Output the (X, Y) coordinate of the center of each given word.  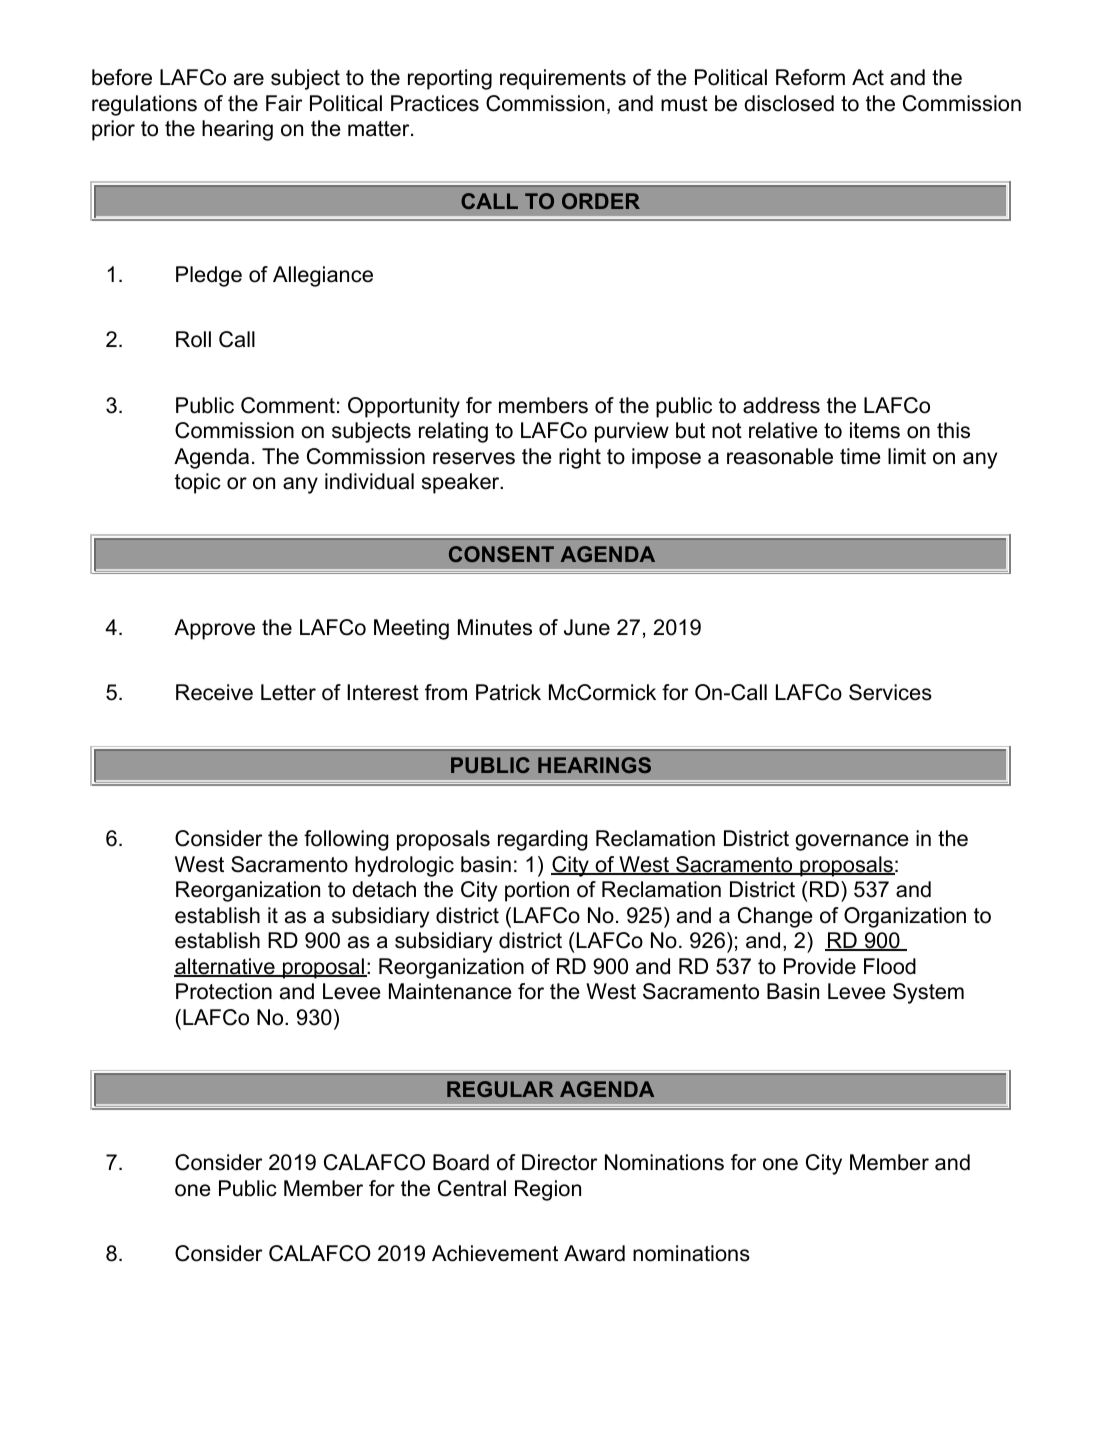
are (249, 79)
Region (548, 1190)
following (346, 840)
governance (852, 842)
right (580, 458)
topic (198, 483)
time (860, 456)
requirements (563, 79)
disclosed (789, 103)
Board (461, 1162)
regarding (542, 840)
